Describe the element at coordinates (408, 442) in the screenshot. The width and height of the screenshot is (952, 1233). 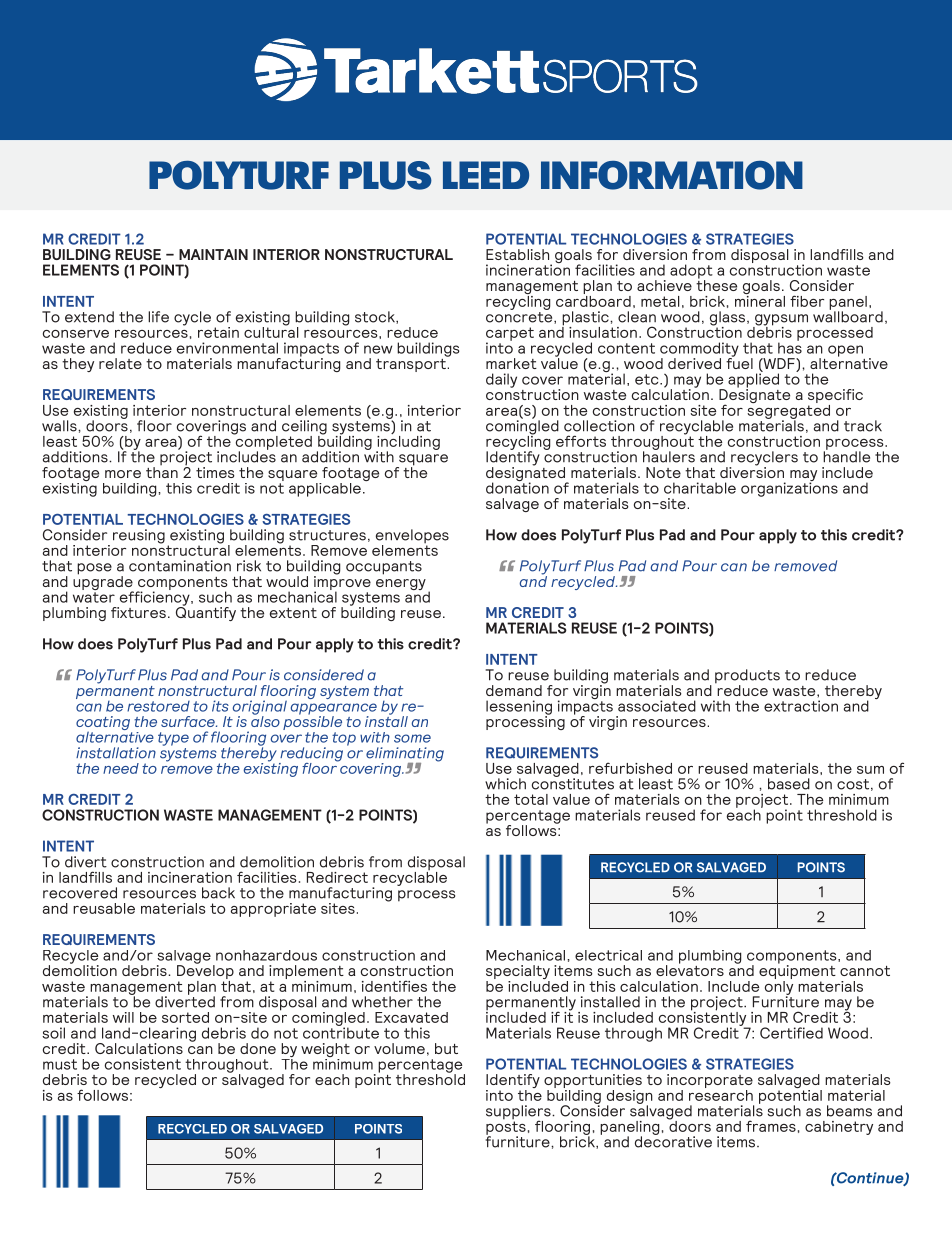
I see `including` at that location.
